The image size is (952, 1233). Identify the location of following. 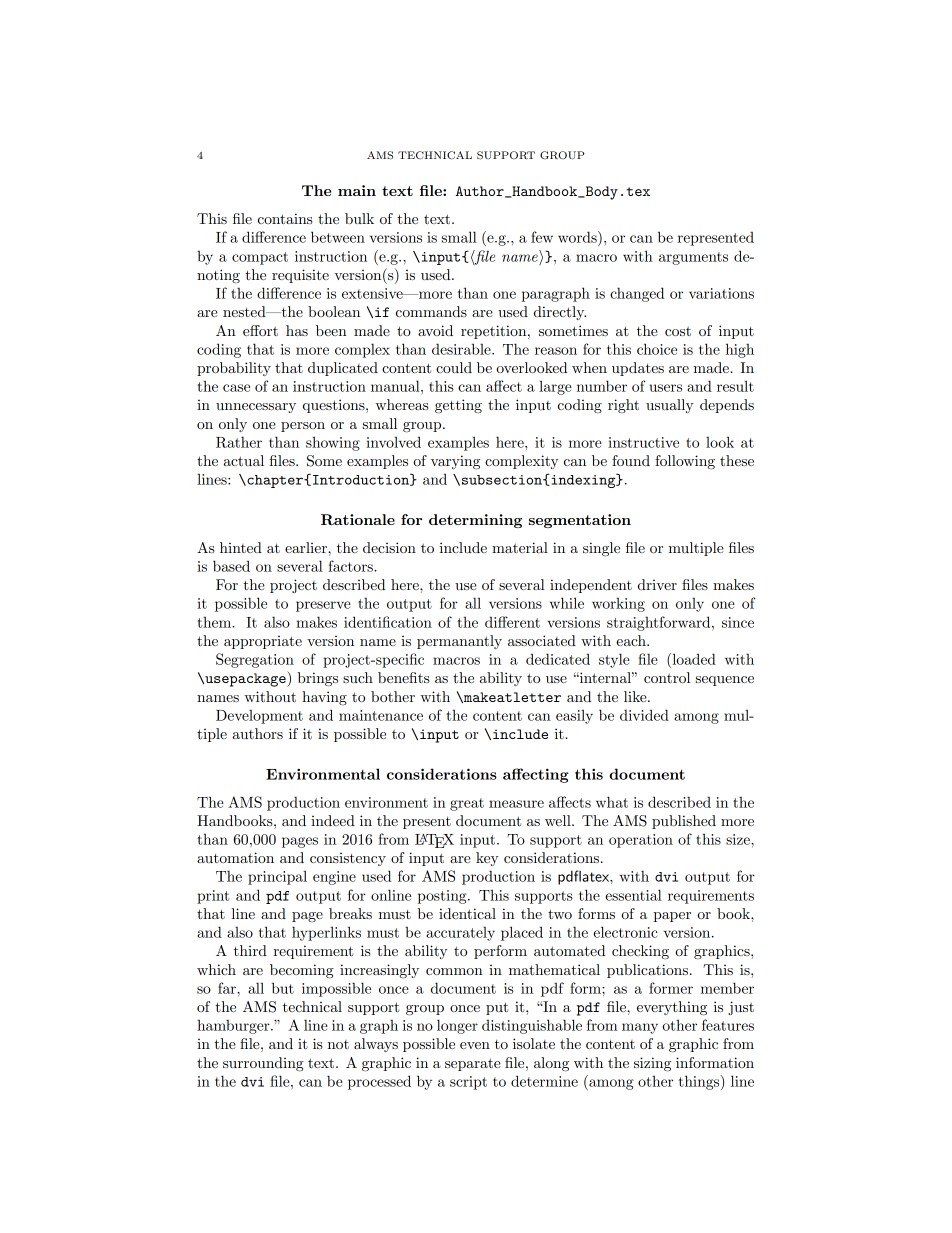
(685, 462).
